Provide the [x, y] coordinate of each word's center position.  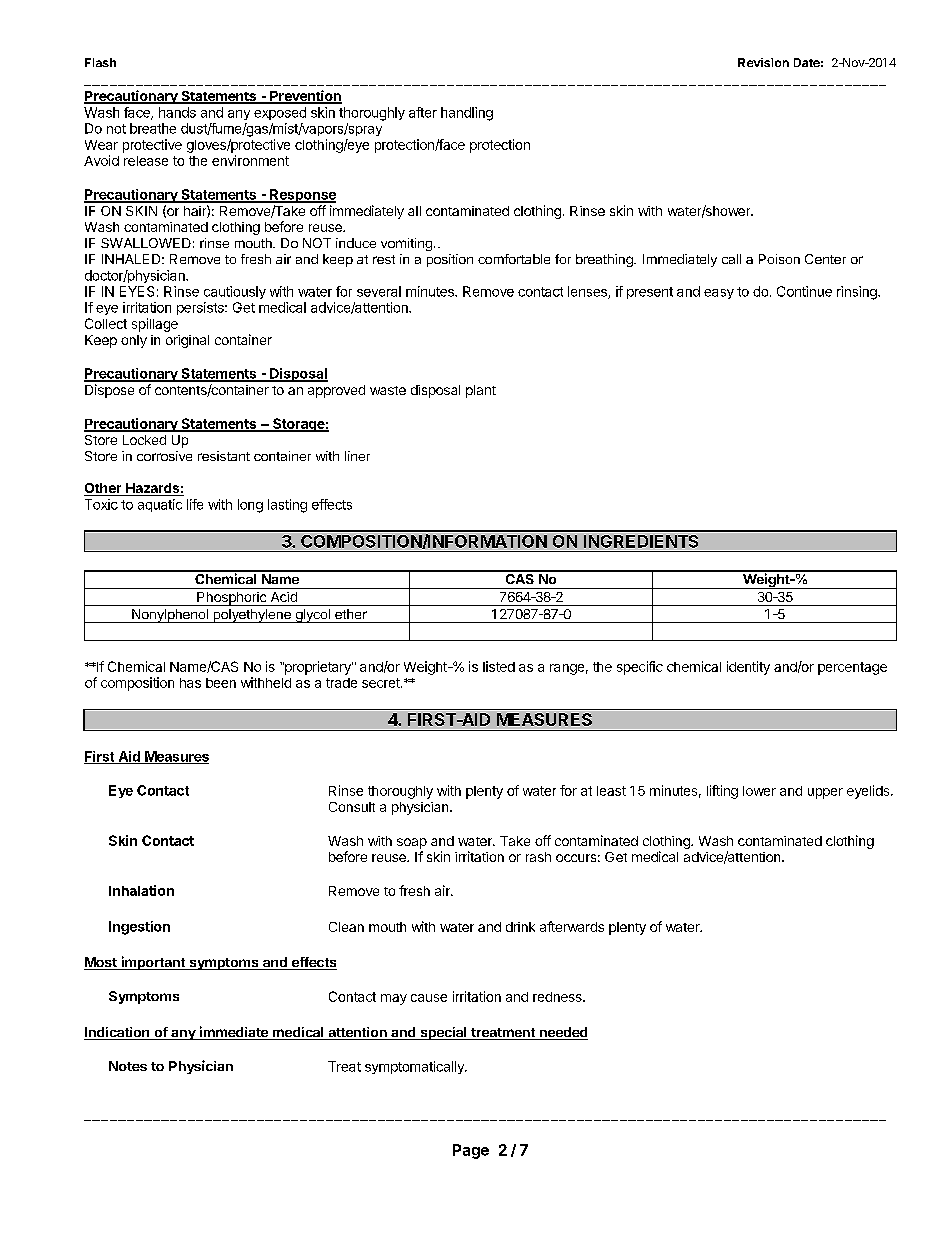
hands [177, 112]
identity [748, 668]
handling [467, 114]
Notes [128, 1066]
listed [499, 666]
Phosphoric [232, 599]
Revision [763, 62]
